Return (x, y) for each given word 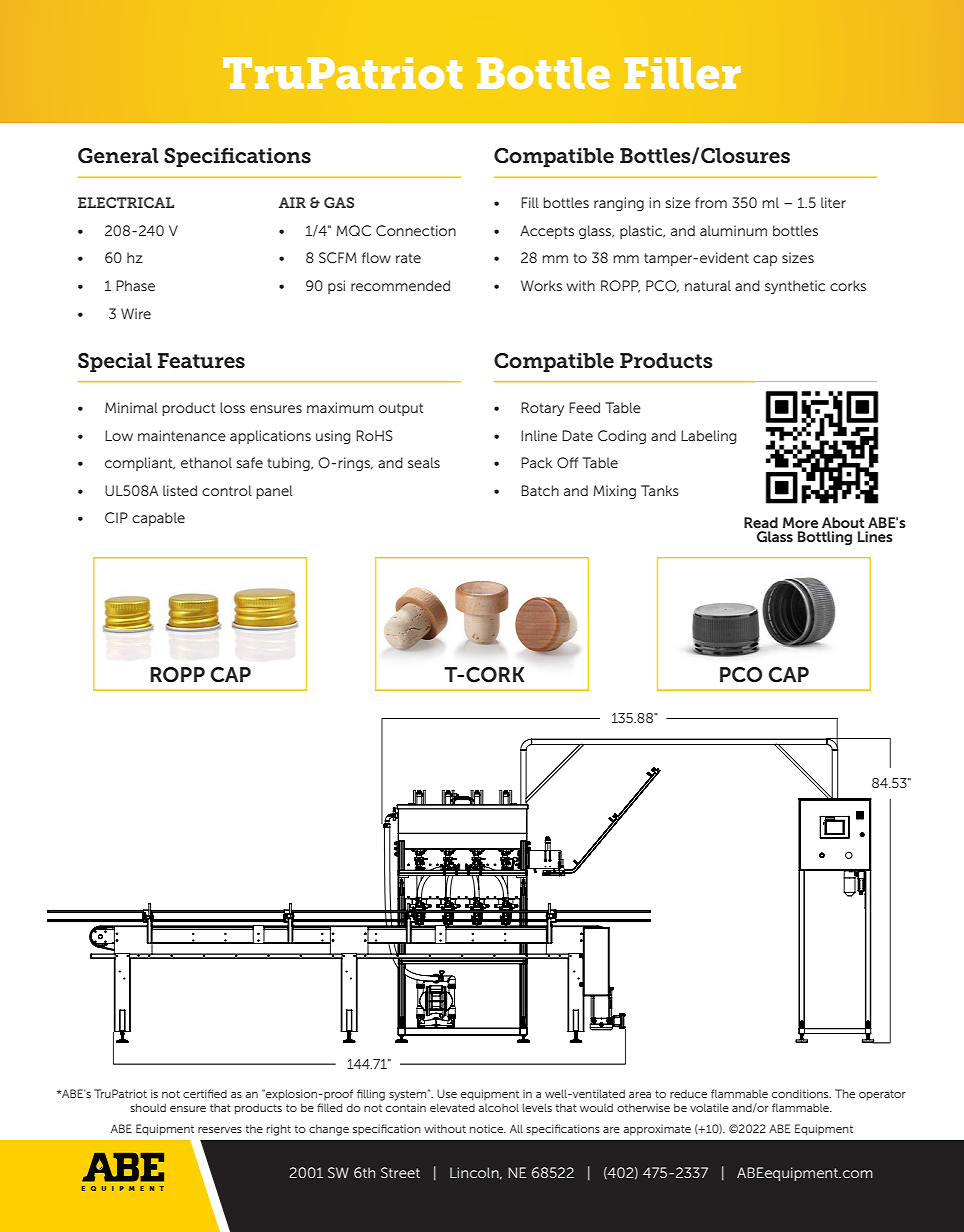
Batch (540, 490)
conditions (801, 1093)
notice (488, 1129)
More (800, 522)
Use (447, 1093)
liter (833, 202)
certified (205, 1093)
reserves (220, 1130)
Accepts (547, 232)
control (227, 490)
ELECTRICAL (126, 202)
